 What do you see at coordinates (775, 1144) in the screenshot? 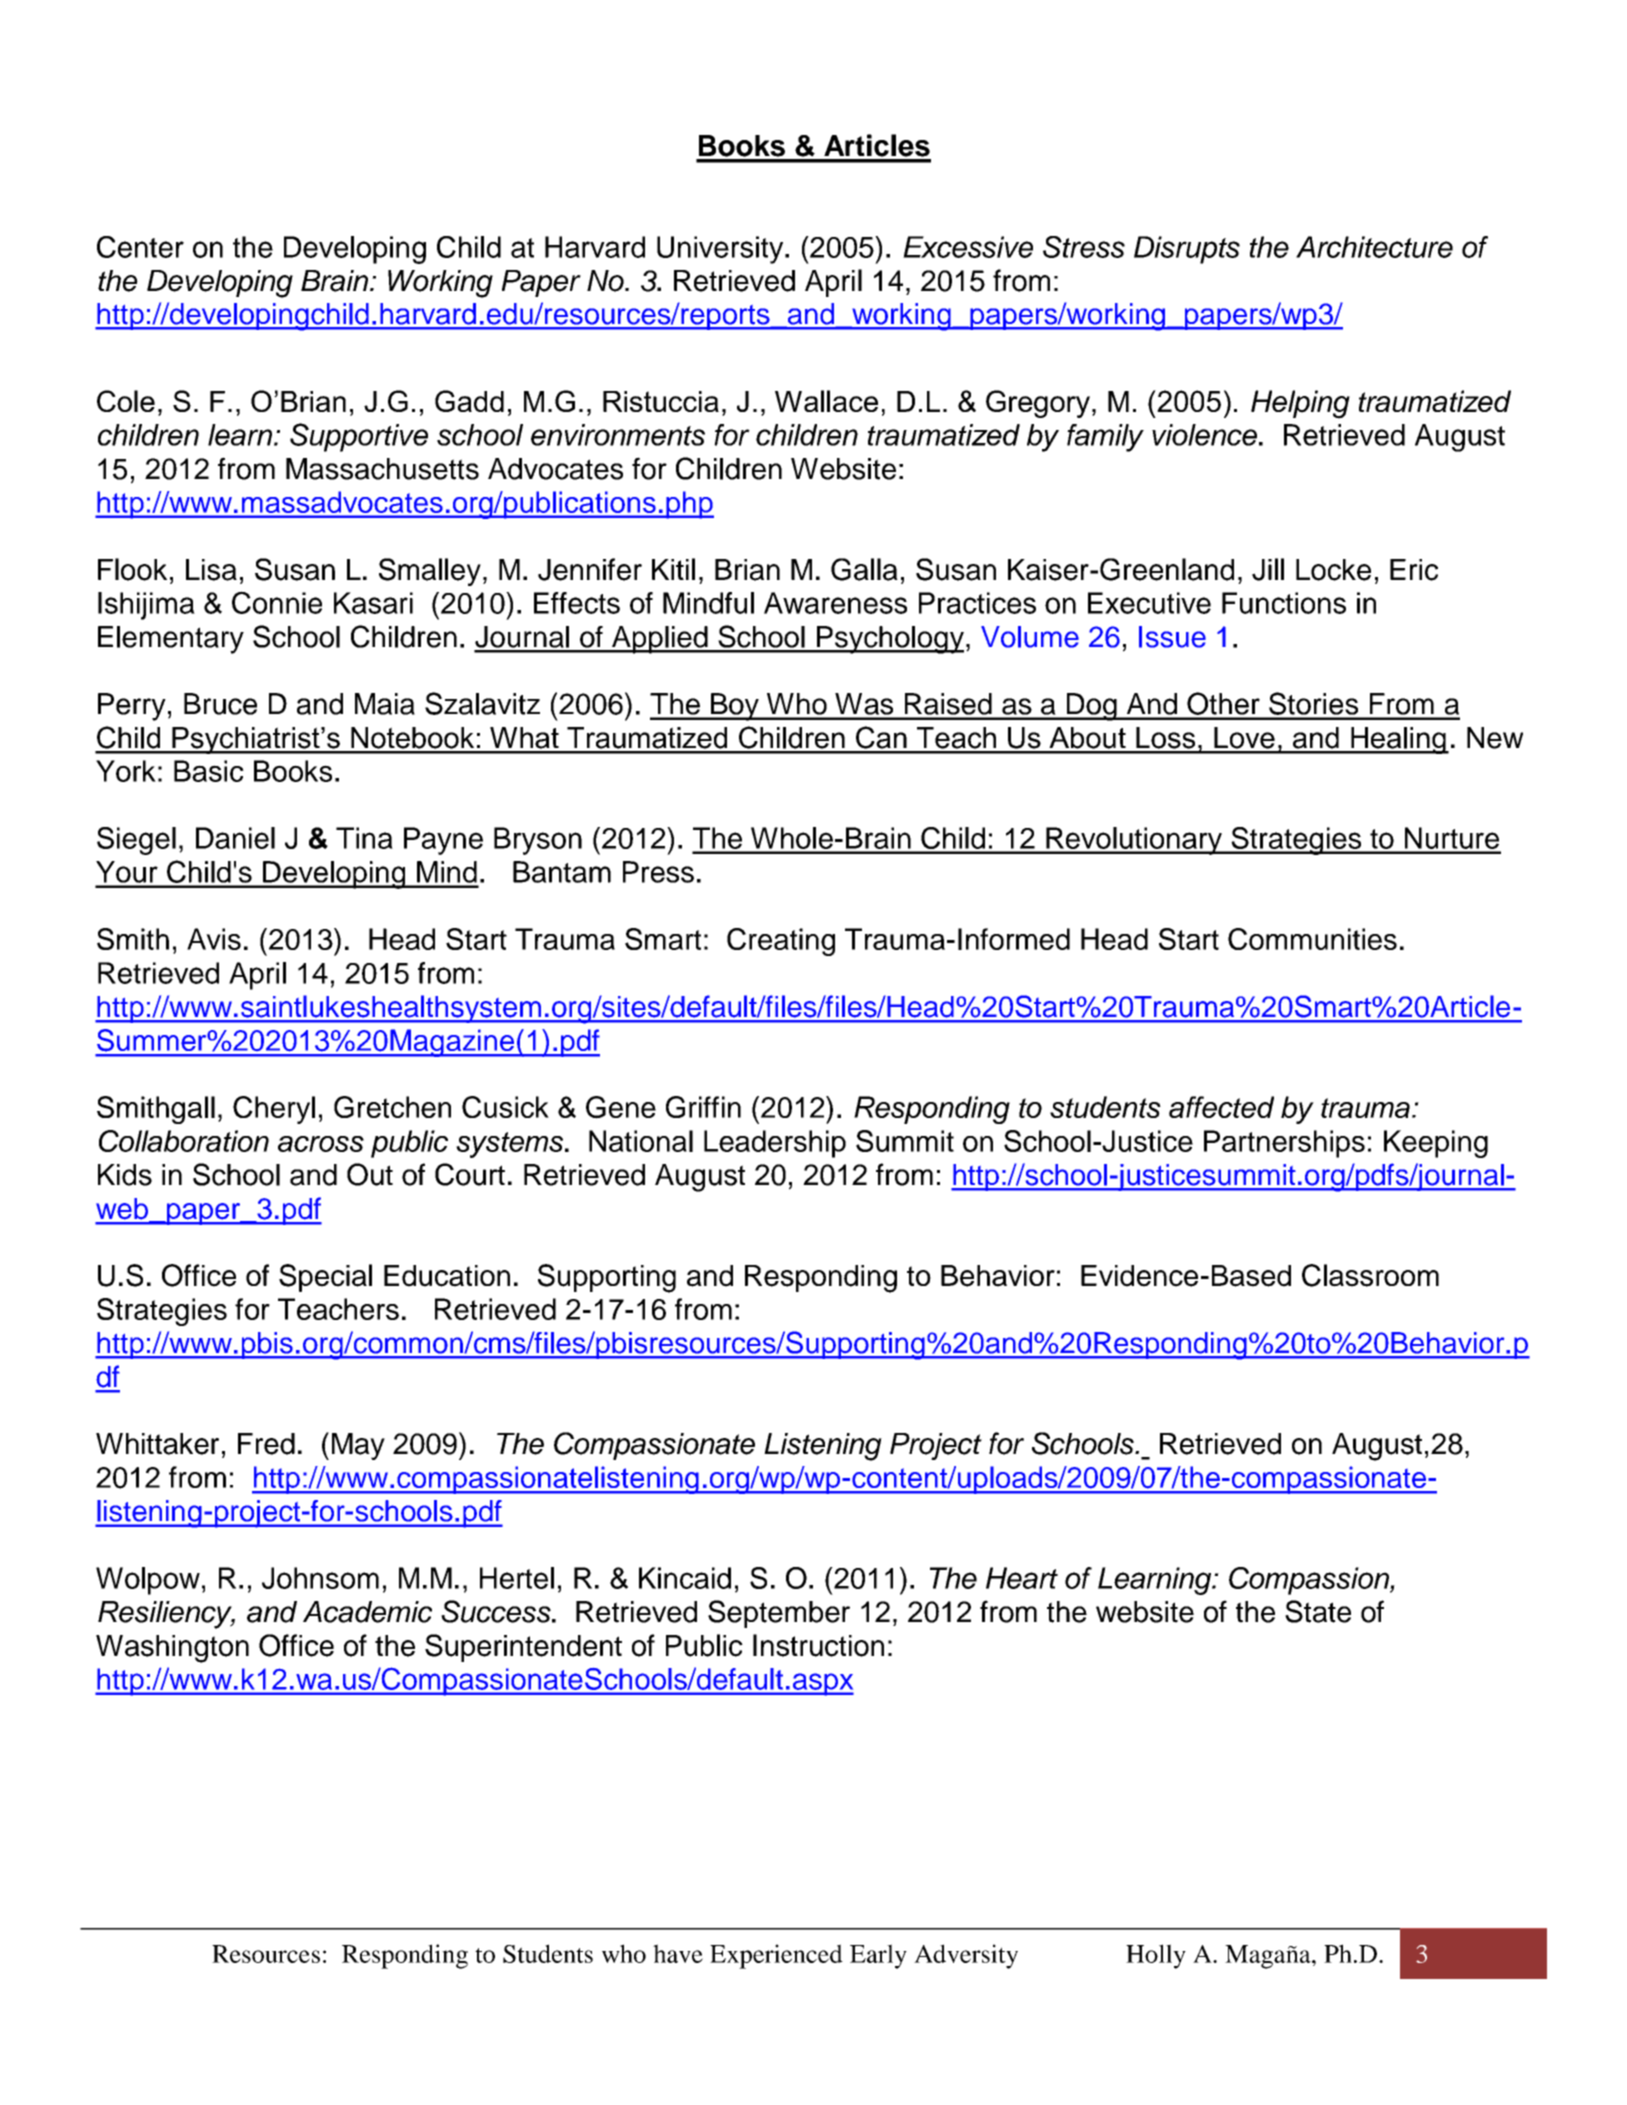
I see `Leadership` at bounding box center [775, 1144].
